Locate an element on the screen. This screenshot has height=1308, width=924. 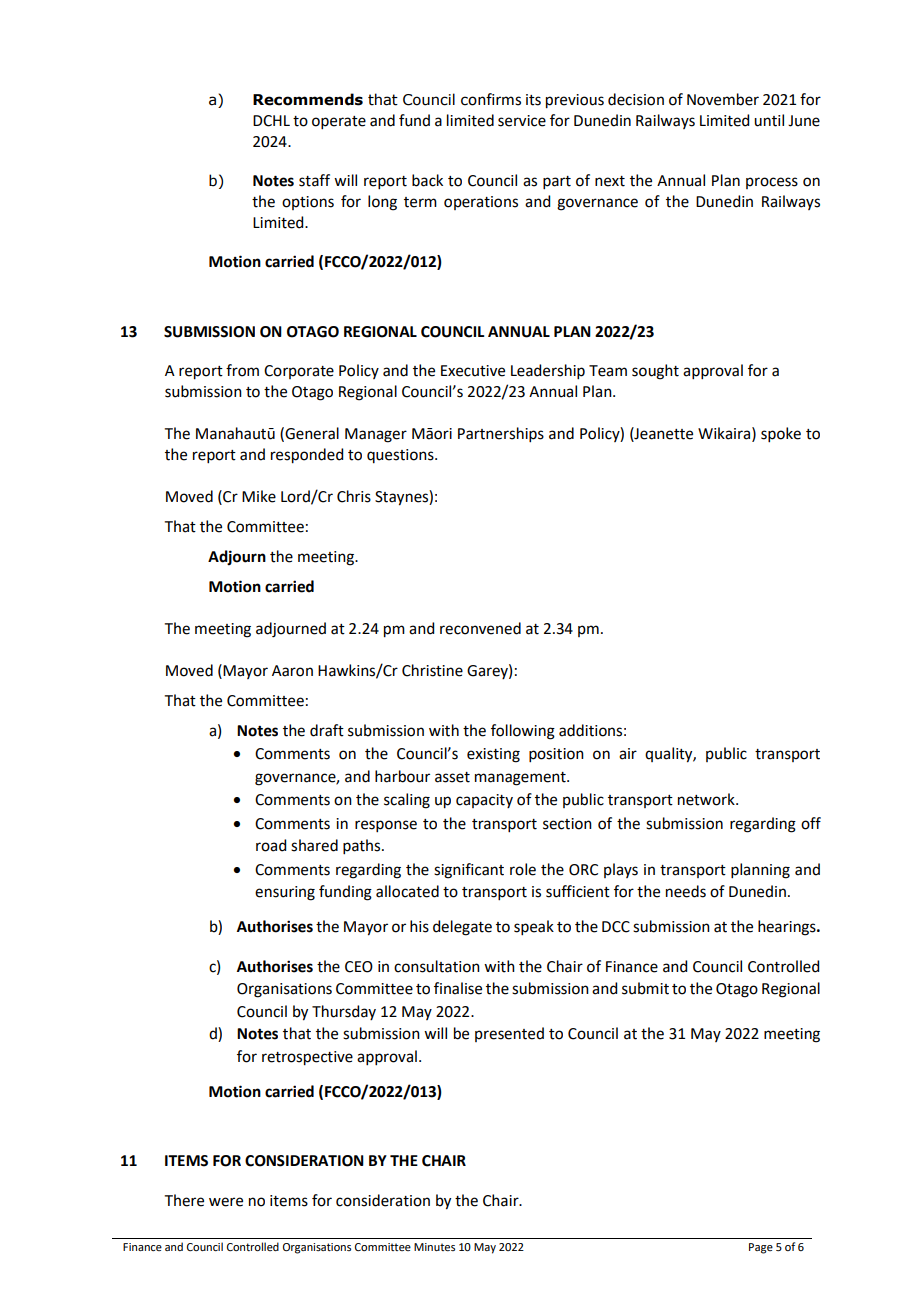
service is located at coordinates (522, 121).
